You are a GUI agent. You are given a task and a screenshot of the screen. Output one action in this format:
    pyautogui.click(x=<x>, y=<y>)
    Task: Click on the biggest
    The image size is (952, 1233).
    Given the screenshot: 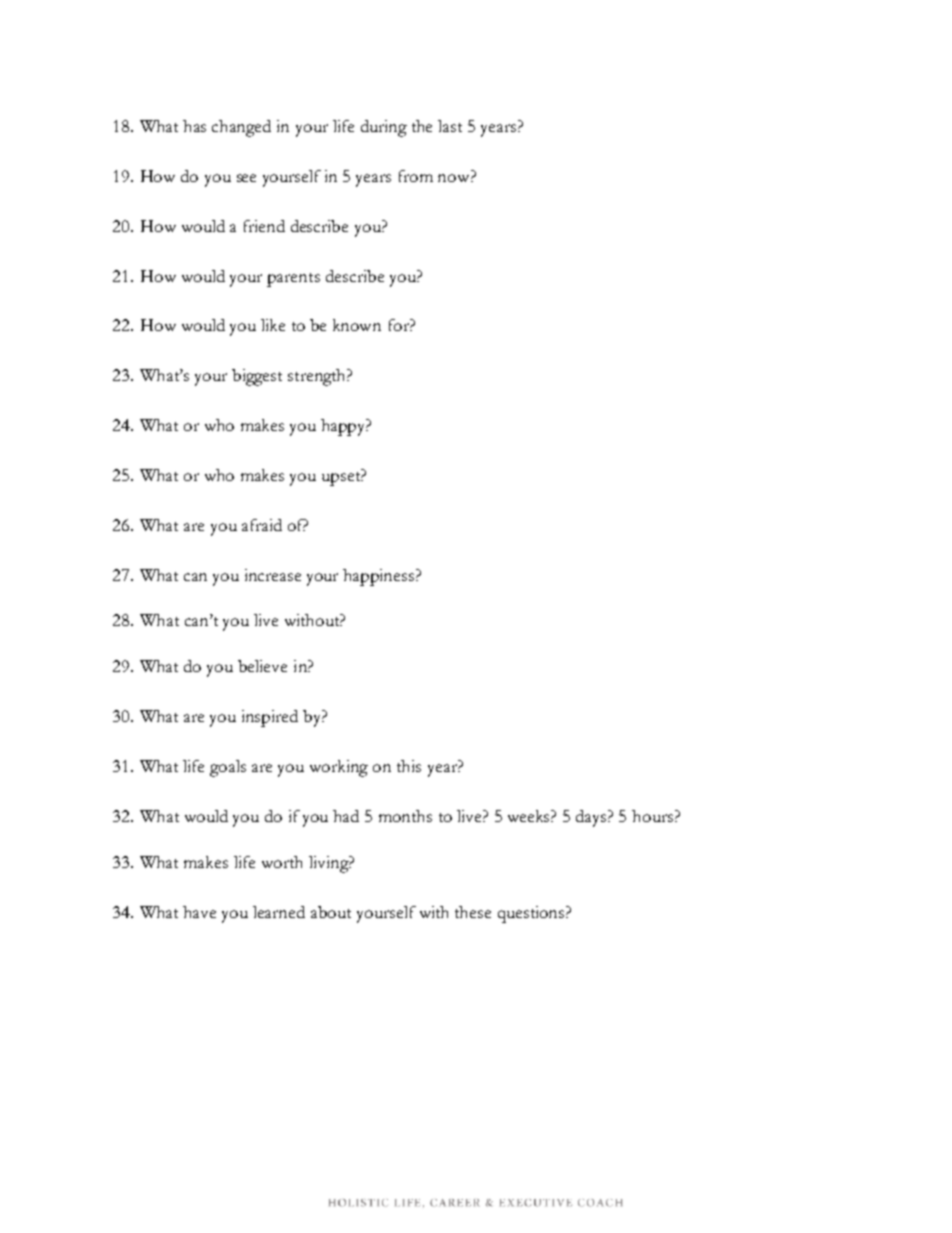 What is the action you would take?
    pyautogui.click(x=257, y=377)
